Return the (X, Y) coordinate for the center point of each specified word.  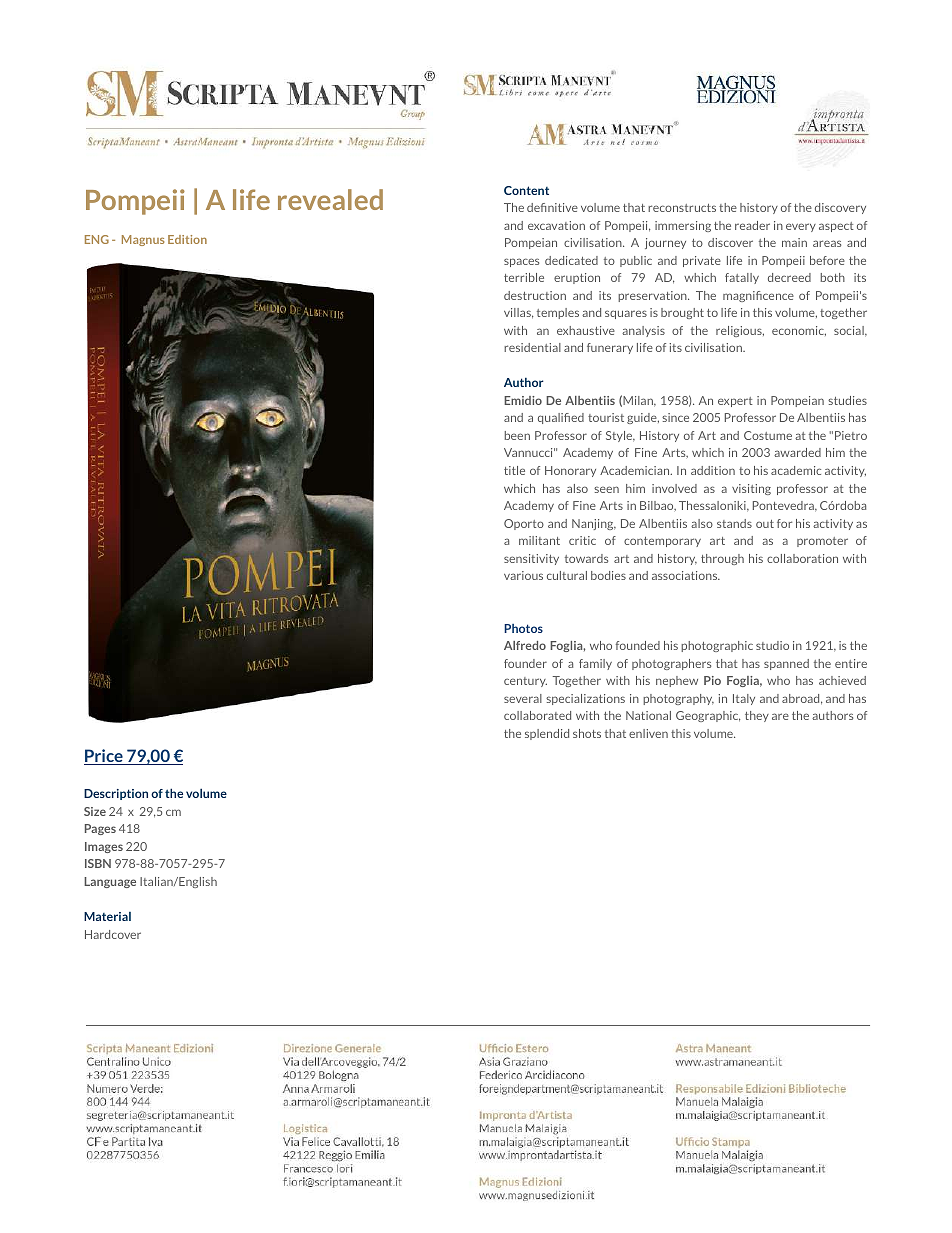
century (525, 682)
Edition (187, 239)
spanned (786, 664)
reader (752, 225)
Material (107, 916)
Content (526, 190)
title (514, 470)
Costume (768, 435)
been (517, 435)
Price (104, 757)
